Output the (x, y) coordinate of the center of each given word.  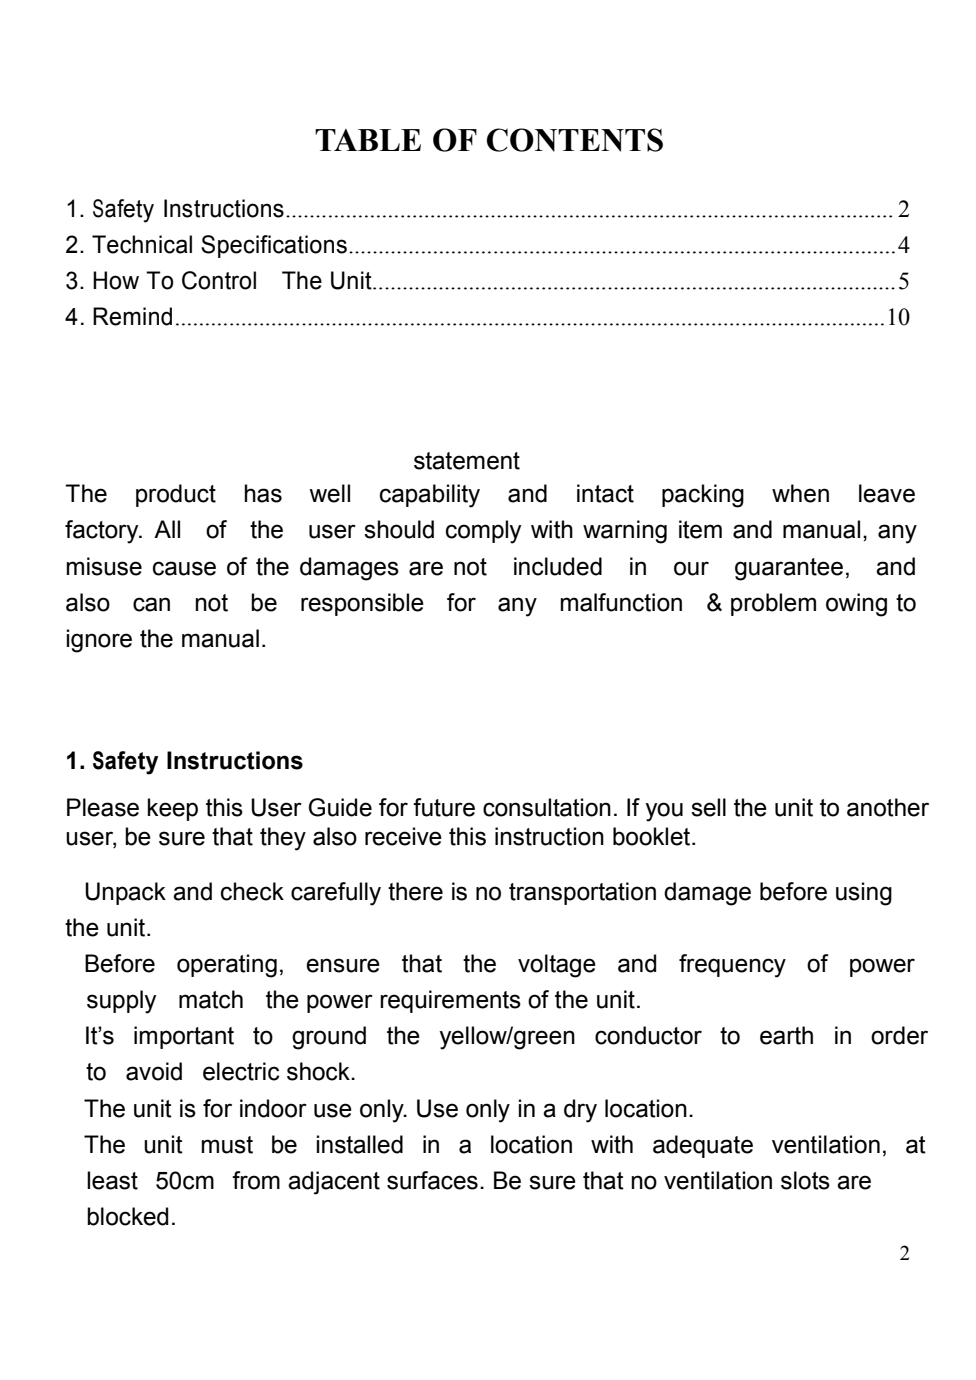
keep (173, 809)
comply (483, 532)
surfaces (432, 1180)
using (864, 894)
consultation (547, 807)
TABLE (368, 140)
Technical (142, 244)
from (256, 1180)
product (176, 495)
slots (805, 1180)
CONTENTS (575, 140)
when (800, 493)
